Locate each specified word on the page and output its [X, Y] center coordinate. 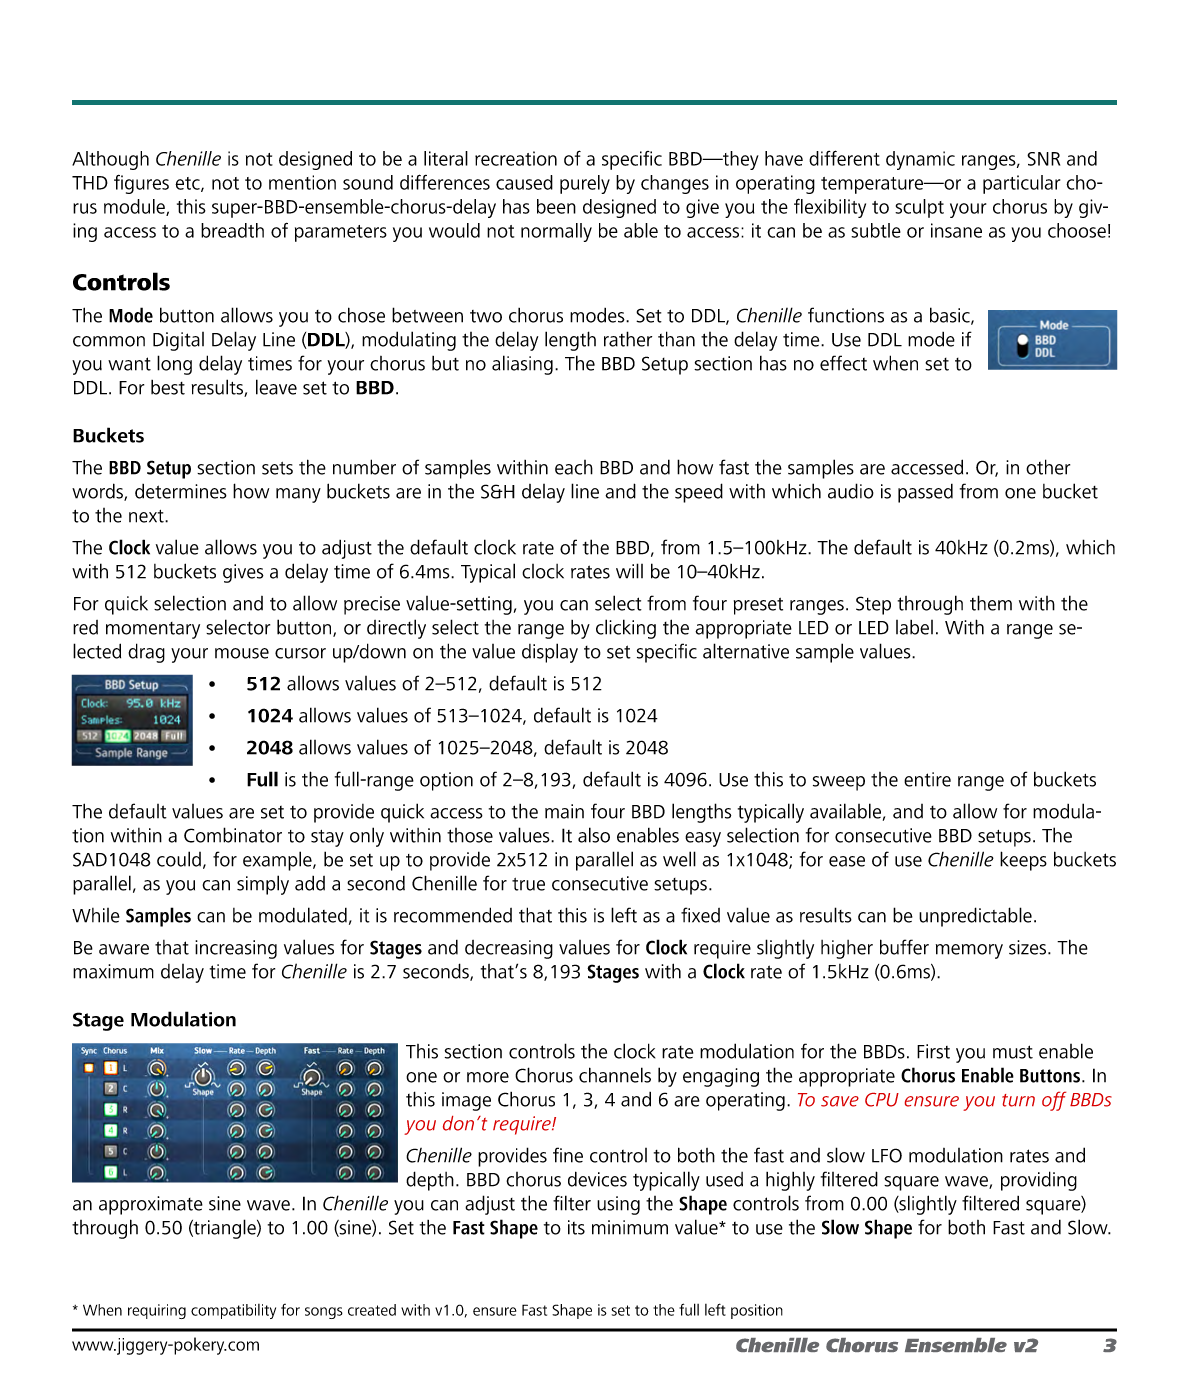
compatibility [233, 1311]
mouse [242, 653]
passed [925, 493]
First [933, 1051]
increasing [236, 949]
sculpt [919, 208]
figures [141, 184]
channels [615, 1075]
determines [181, 491]
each [574, 467]
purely [585, 184]
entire [927, 779]
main [564, 811]
